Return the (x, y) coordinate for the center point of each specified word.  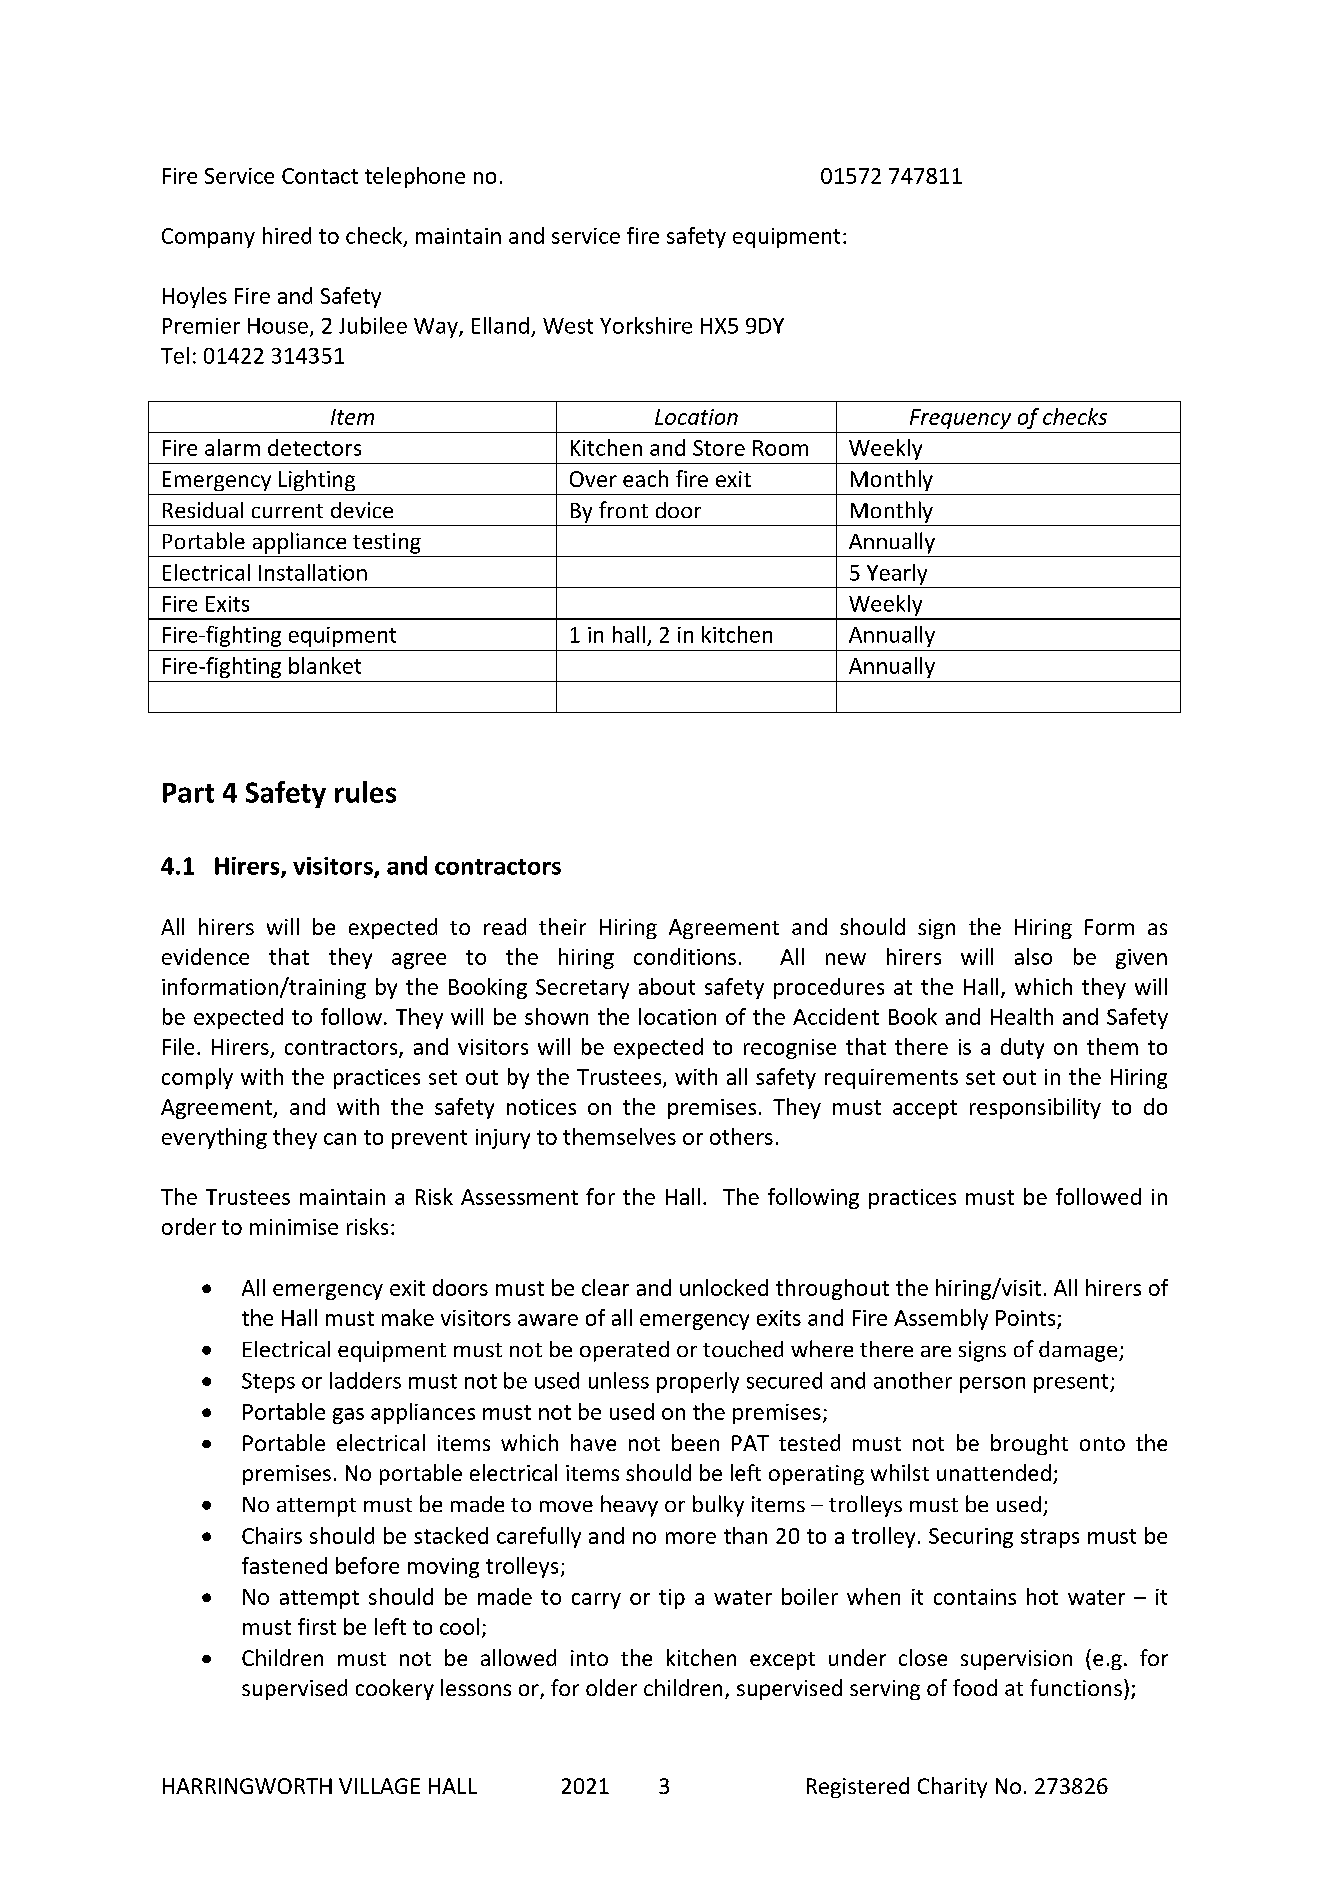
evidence (205, 956)
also (1033, 956)
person (992, 1385)
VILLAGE (379, 1786)
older (611, 1687)
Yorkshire (646, 325)
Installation (313, 572)
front (623, 509)
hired (287, 235)
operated (624, 1351)
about (667, 986)
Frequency (960, 419)
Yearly (897, 574)
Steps (268, 1383)
